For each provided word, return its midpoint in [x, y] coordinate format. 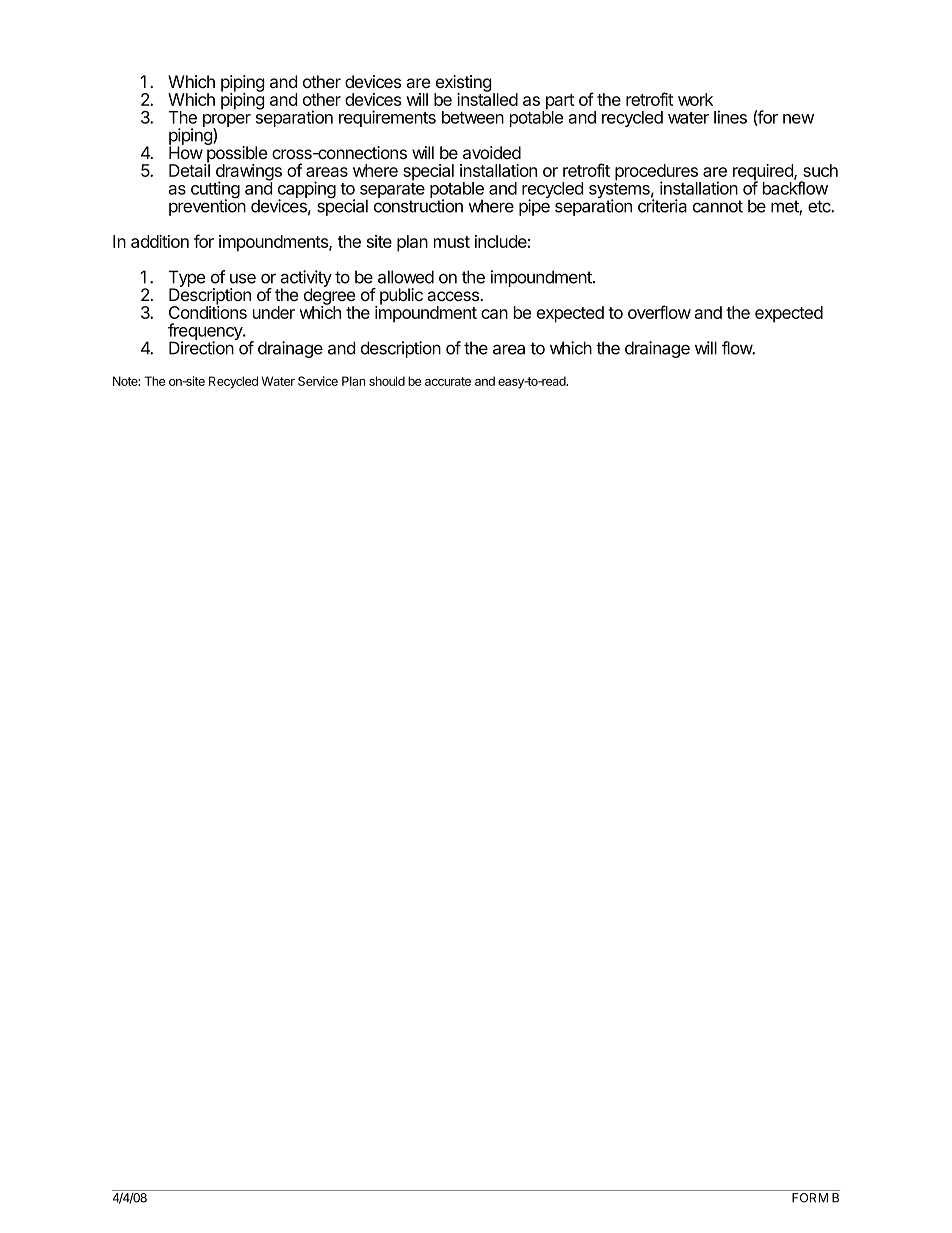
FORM [810, 1198]
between [473, 117]
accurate [448, 381]
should [387, 381]
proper [227, 122]
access [454, 296]
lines [730, 117]
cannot [718, 206]
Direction [201, 348]
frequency [206, 333]
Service [318, 381]
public [401, 296]
